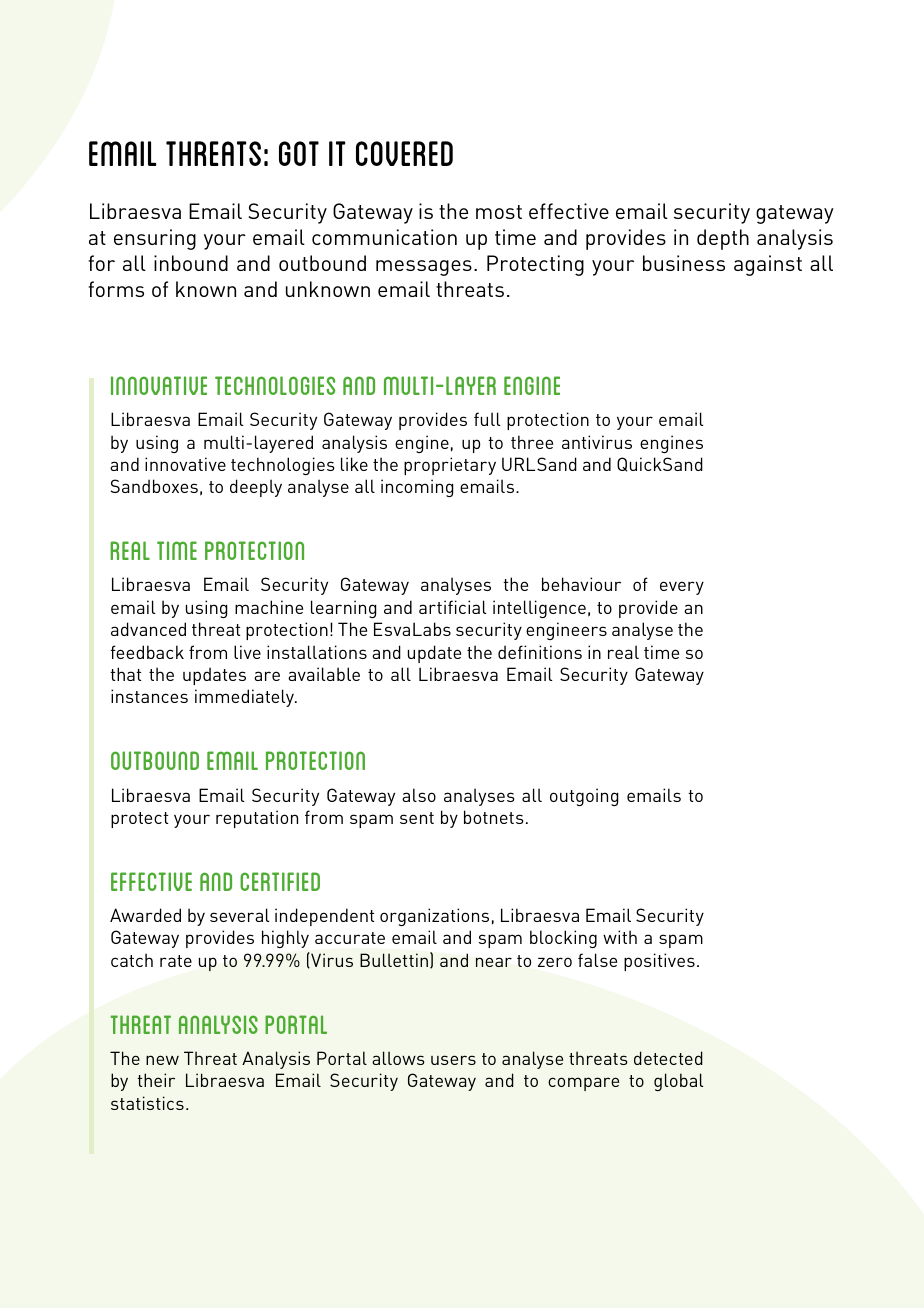  I want to click on every, so click(682, 588).
